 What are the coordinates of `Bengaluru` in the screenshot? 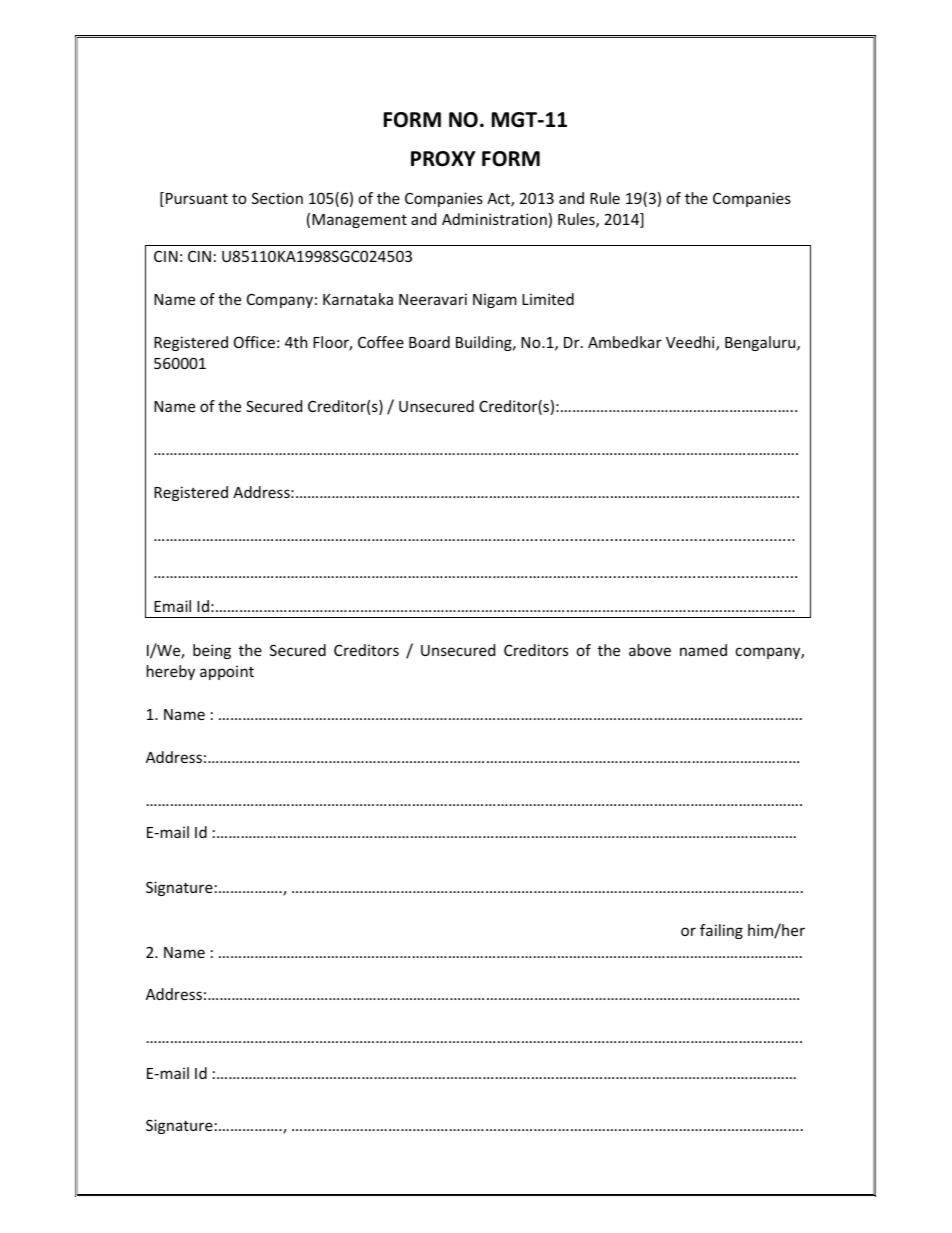 It's located at (761, 343).
